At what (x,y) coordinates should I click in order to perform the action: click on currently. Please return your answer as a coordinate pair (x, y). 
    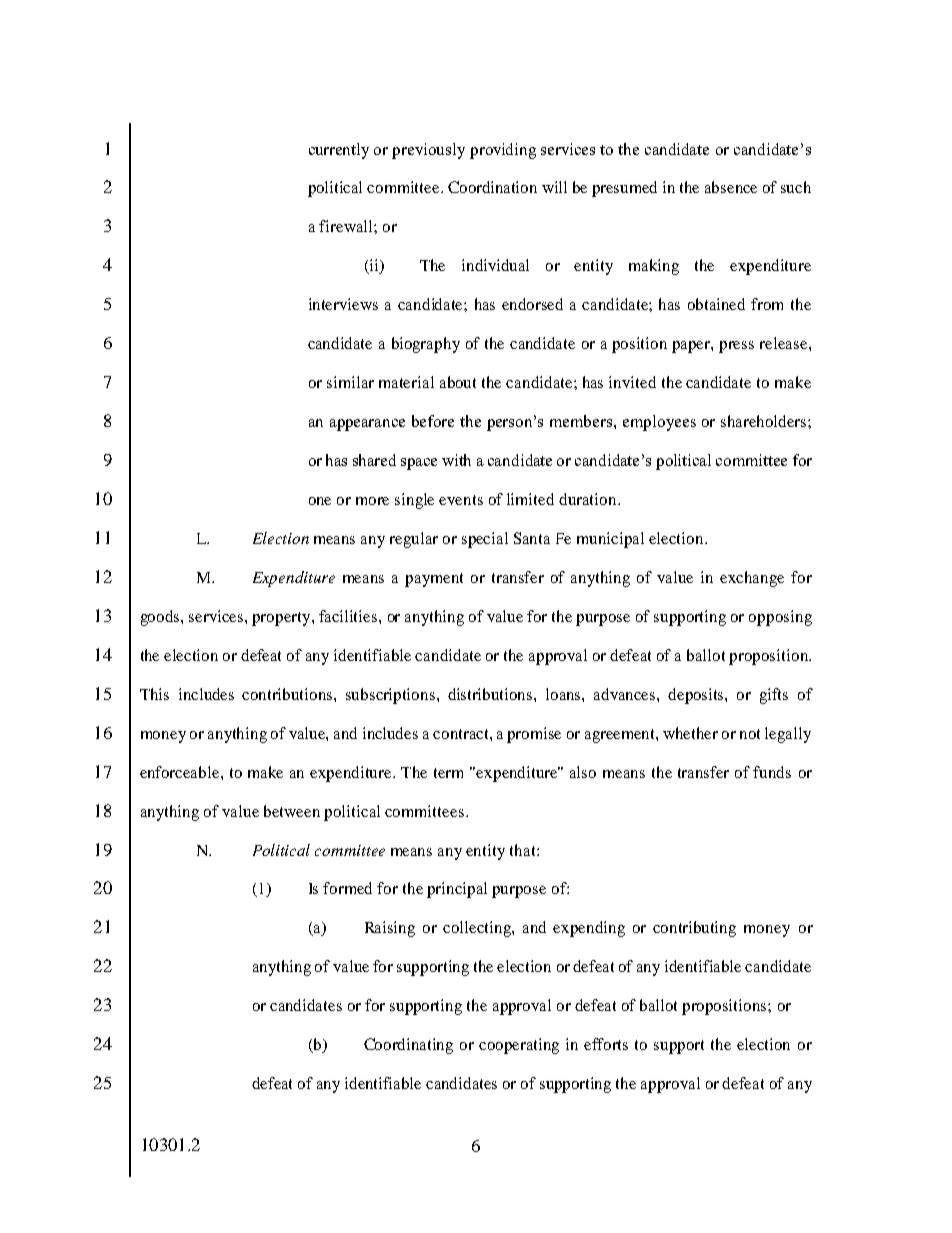
    Looking at the image, I should click on (339, 151).
